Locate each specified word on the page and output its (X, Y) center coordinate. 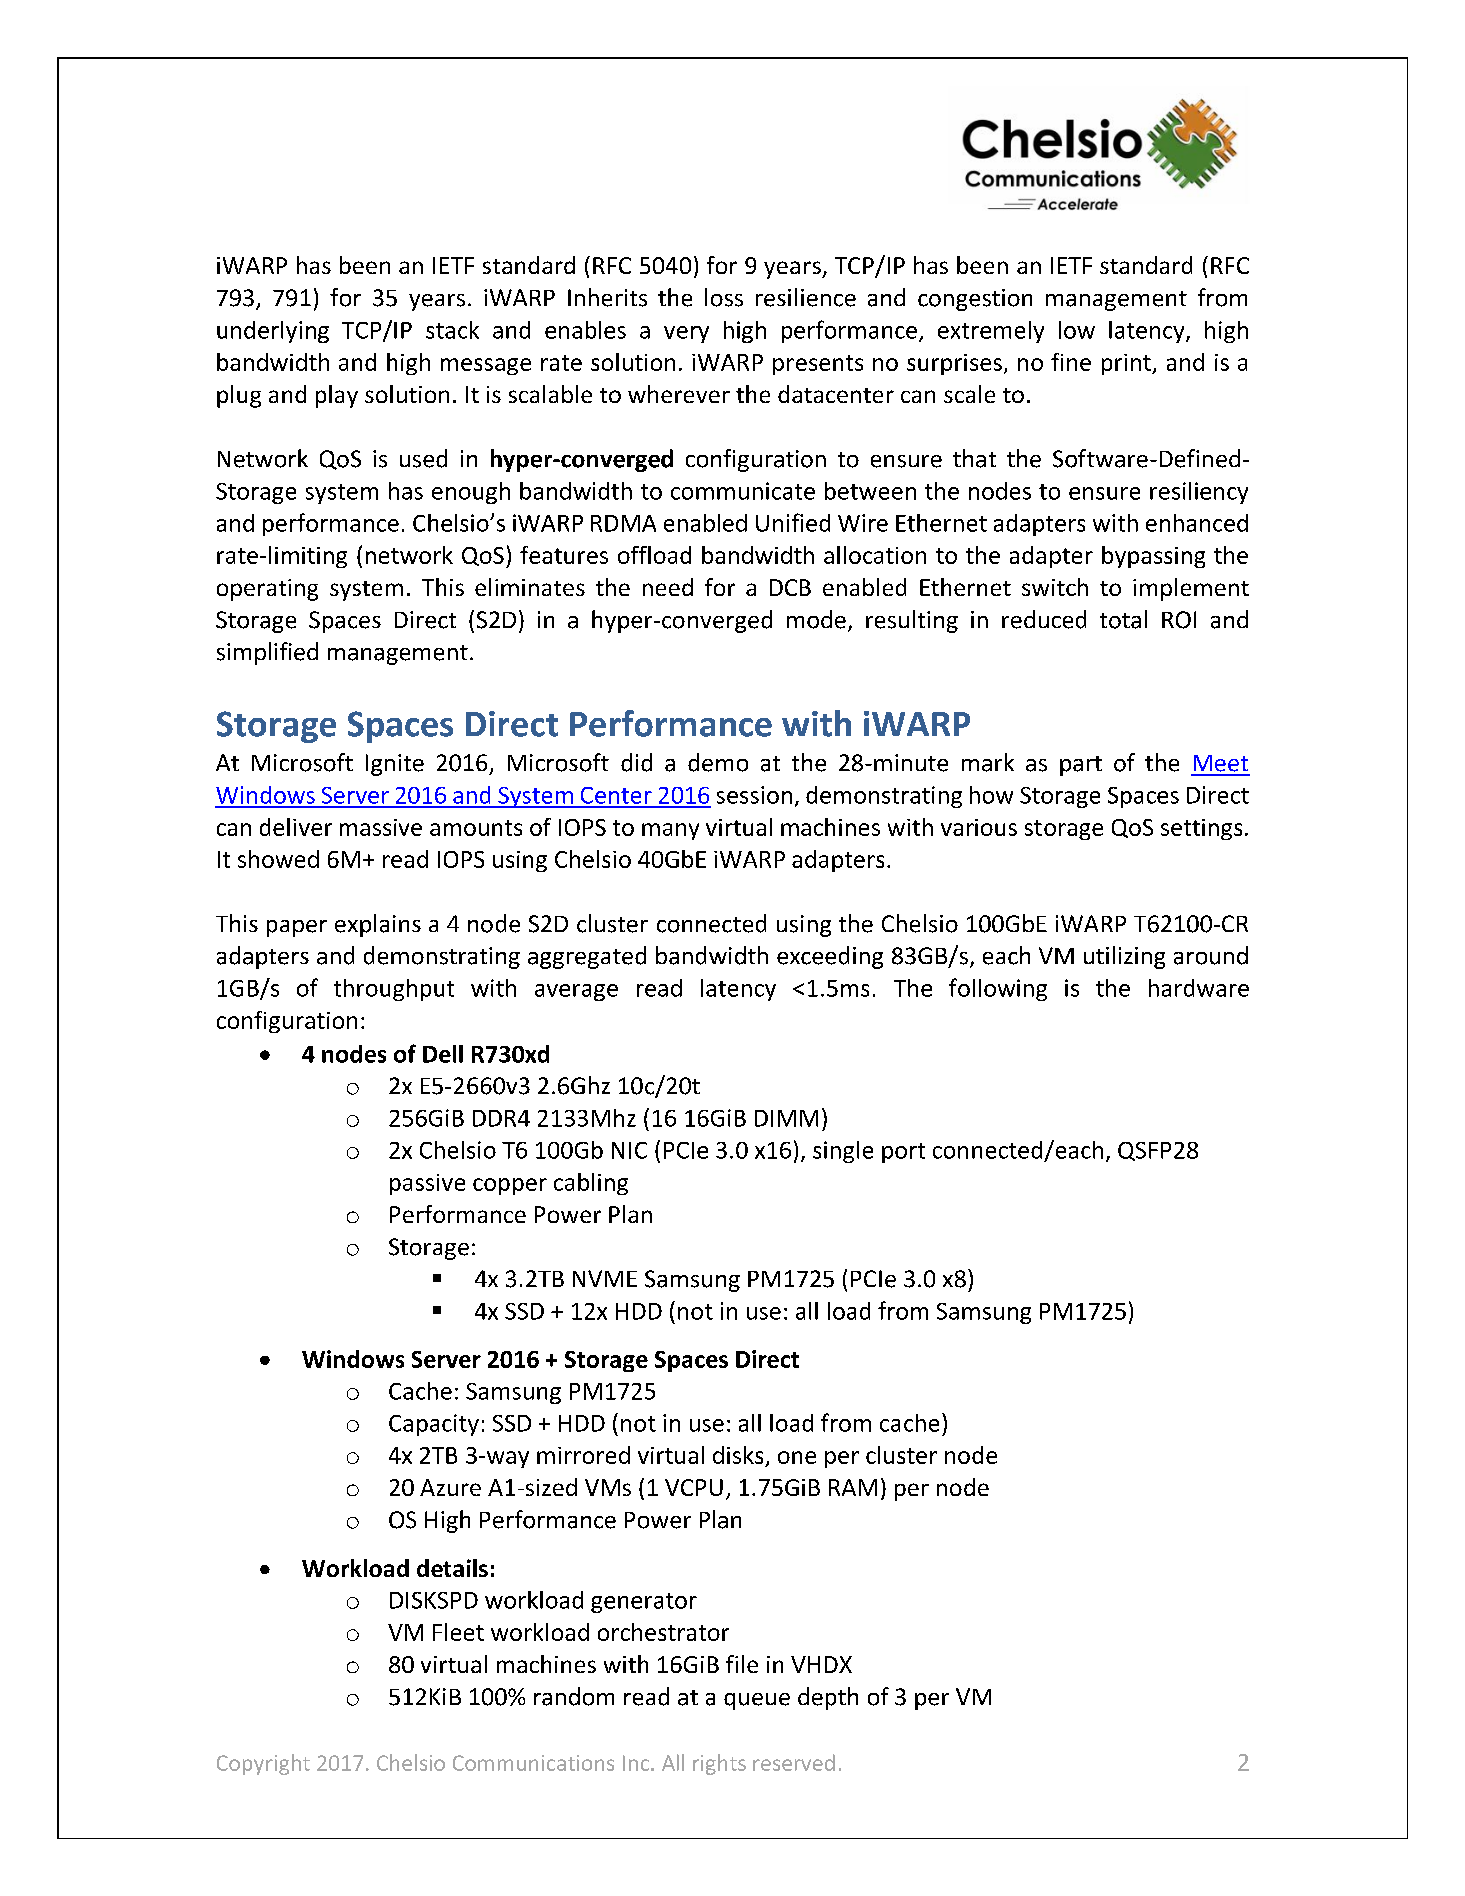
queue (757, 1701)
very (686, 334)
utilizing (1124, 957)
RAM (853, 1487)
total (1123, 619)
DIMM (786, 1118)
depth (828, 1698)
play (337, 396)
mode (816, 619)
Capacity (434, 1425)
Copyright (263, 1764)
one (797, 1457)
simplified (267, 653)
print (1127, 364)
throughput (394, 990)
